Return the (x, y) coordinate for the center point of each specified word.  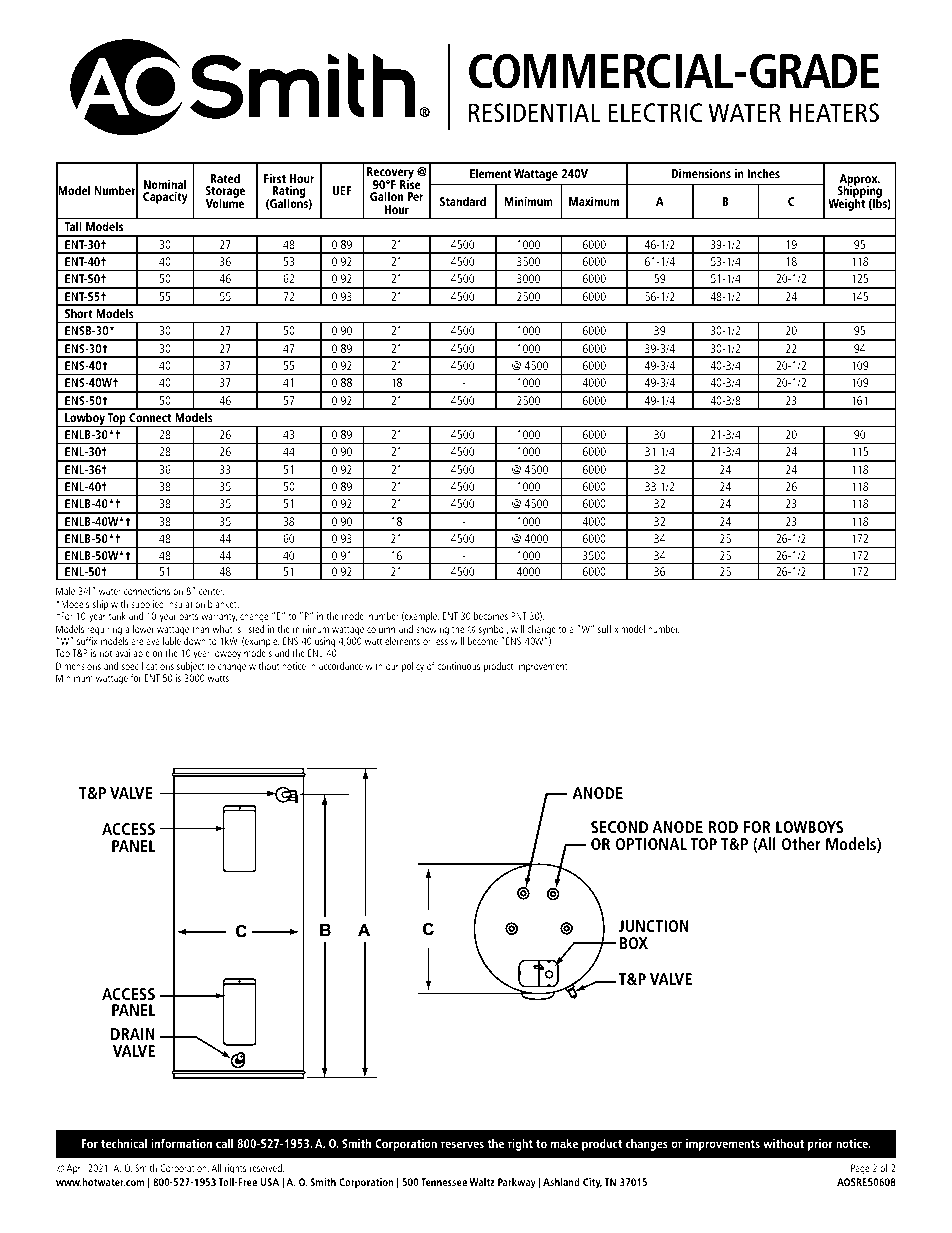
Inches (764, 173)
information (182, 1143)
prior (820, 1145)
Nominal (165, 184)
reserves (462, 1144)
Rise (410, 183)
